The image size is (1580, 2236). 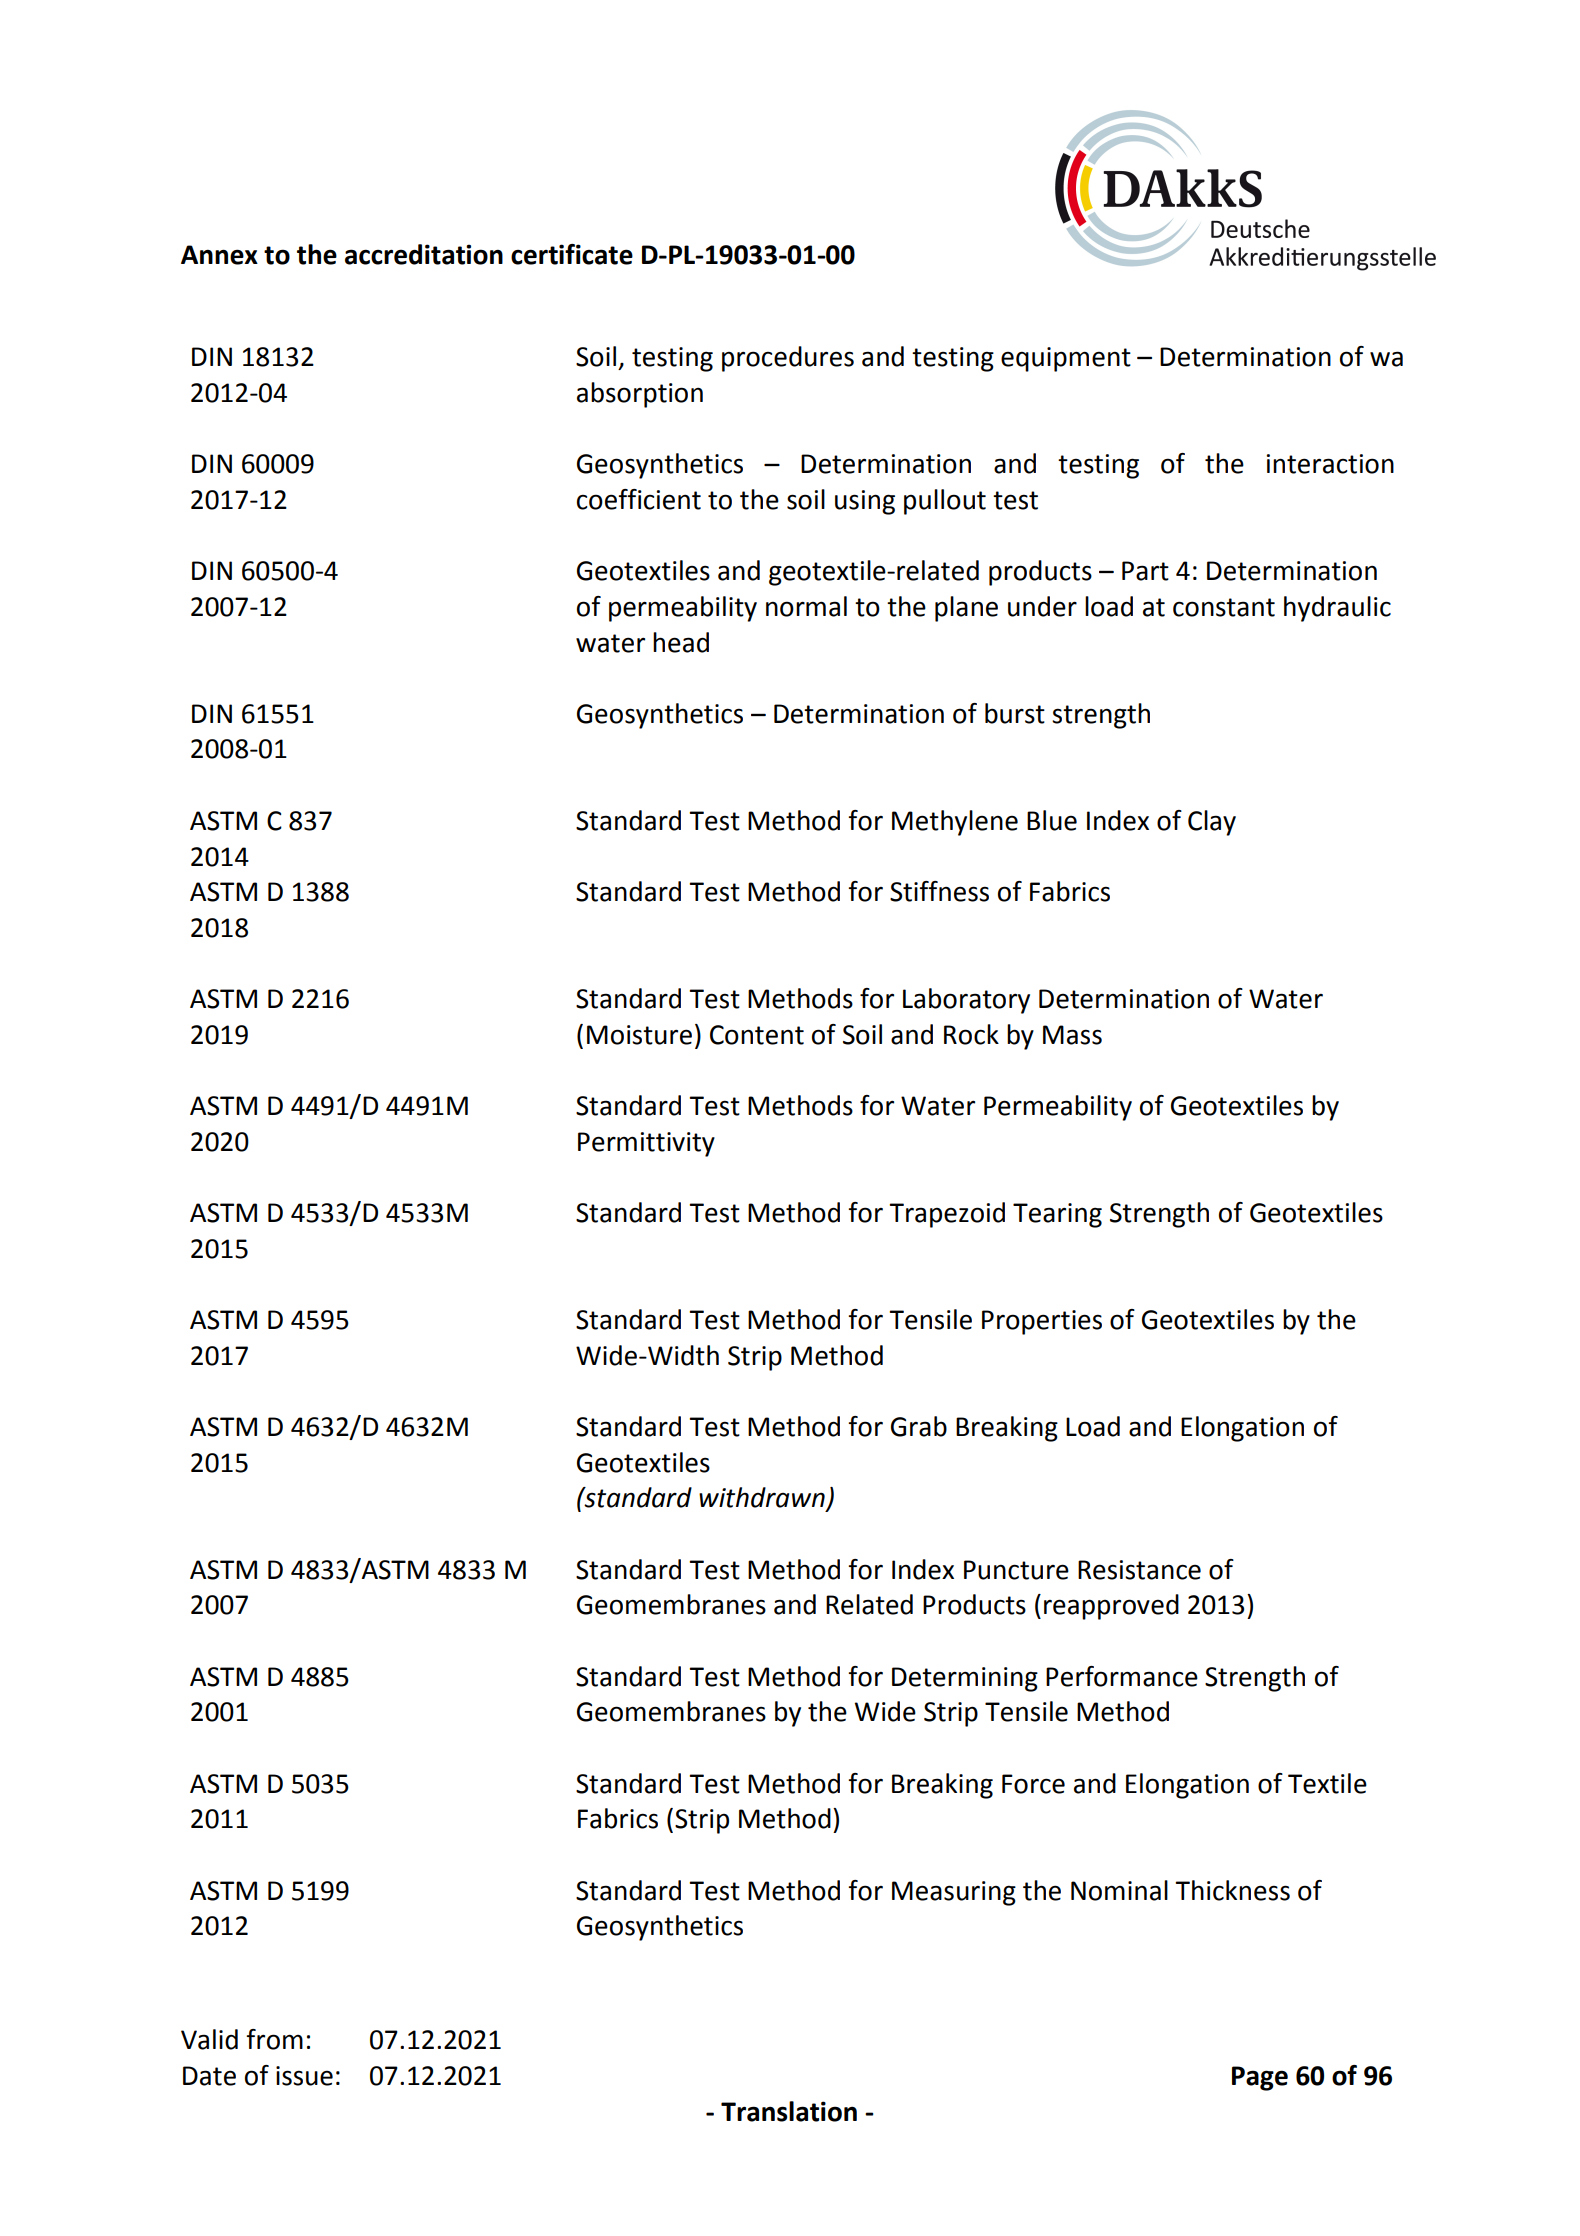 I want to click on normal, so click(x=806, y=606).
